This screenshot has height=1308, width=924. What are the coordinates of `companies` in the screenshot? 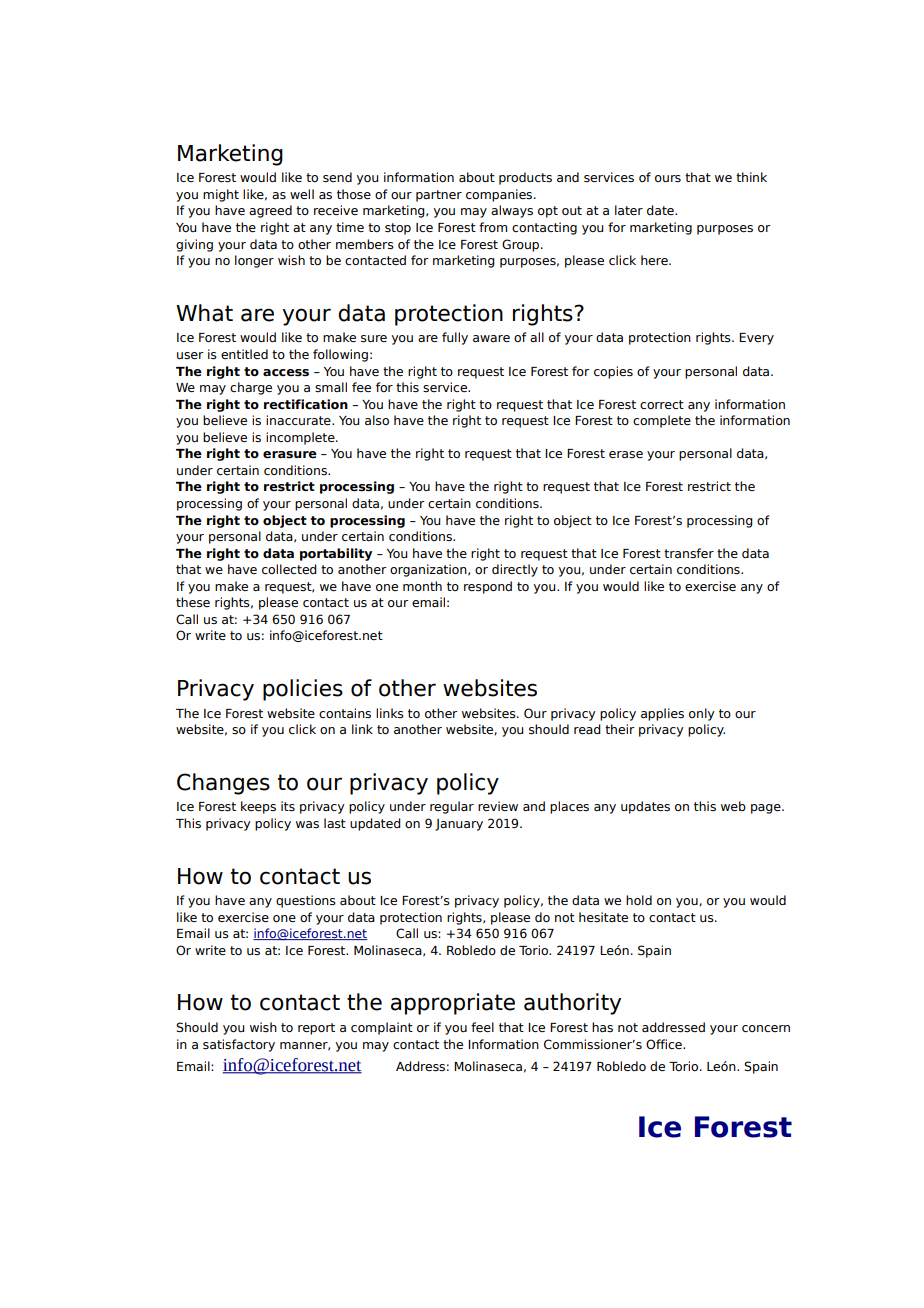 It's located at (500, 195).
